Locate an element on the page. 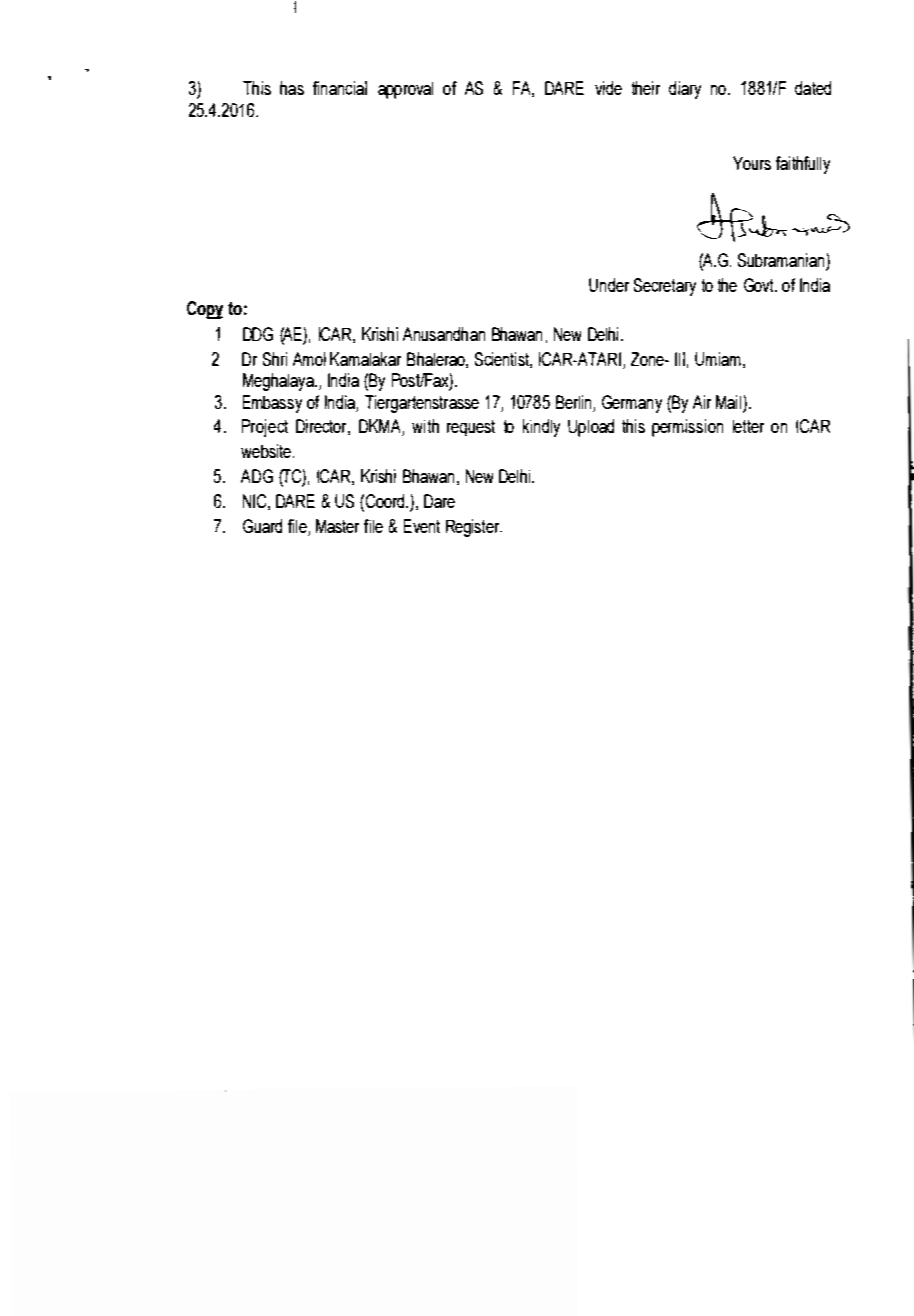 This image has width=914, height=1316. Copy is located at coordinates (205, 310).
